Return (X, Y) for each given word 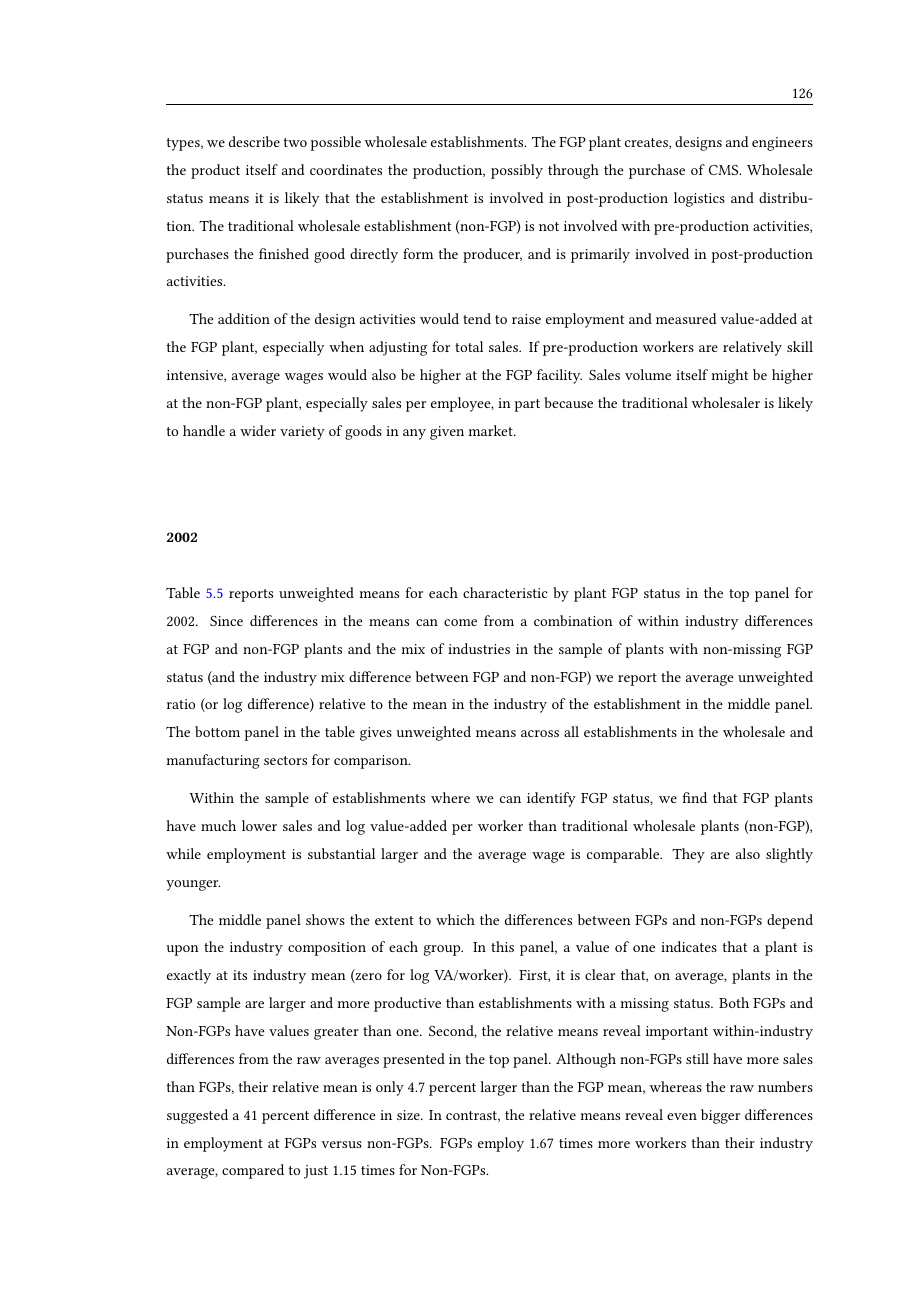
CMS (725, 170)
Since (226, 621)
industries (479, 648)
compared (253, 1171)
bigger (720, 1116)
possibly (517, 171)
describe (254, 141)
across (540, 733)
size (409, 1115)
